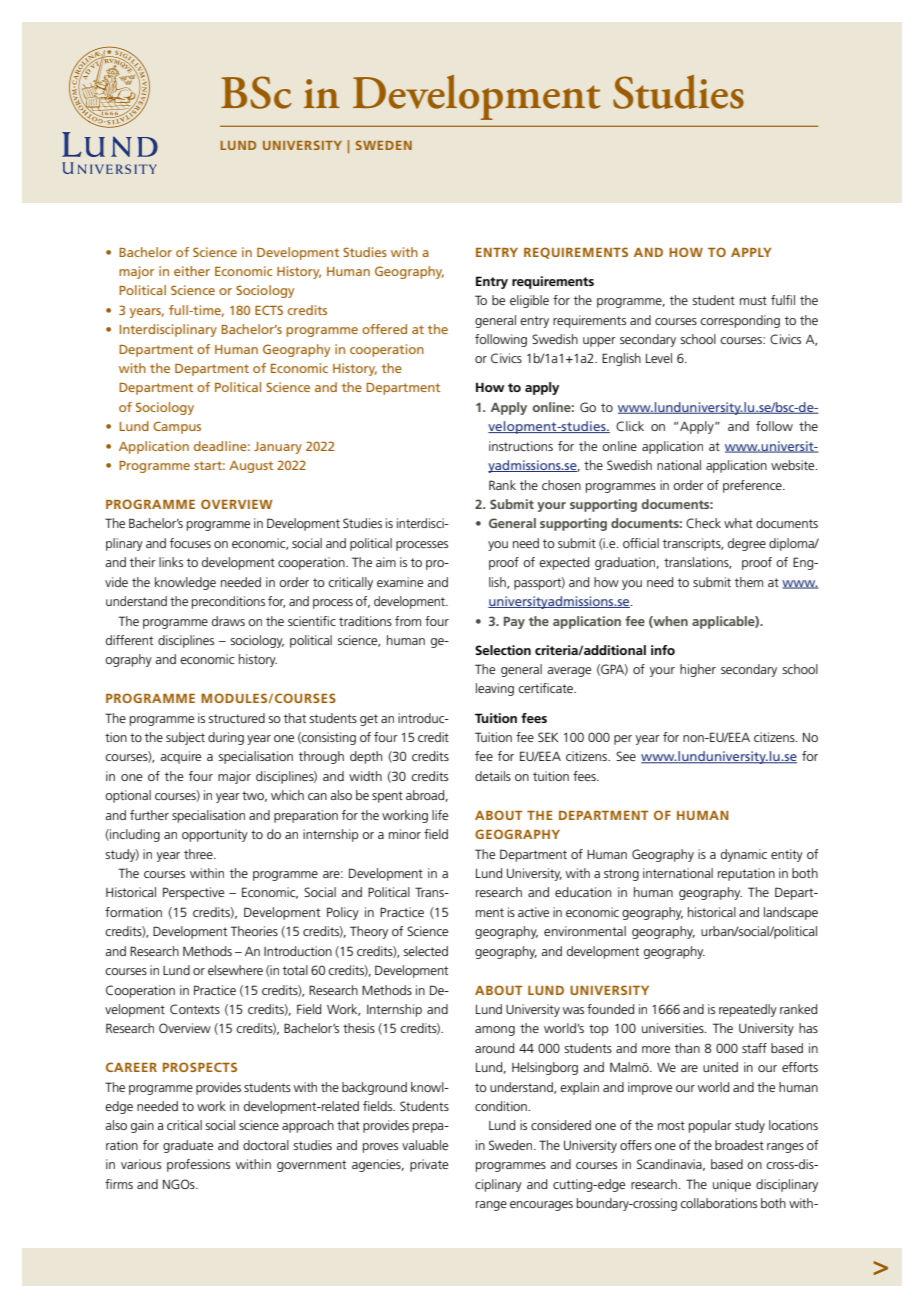  What do you see at coordinates (493, 776) in the screenshot?
I see `details` at bounding box center [493, 776].
